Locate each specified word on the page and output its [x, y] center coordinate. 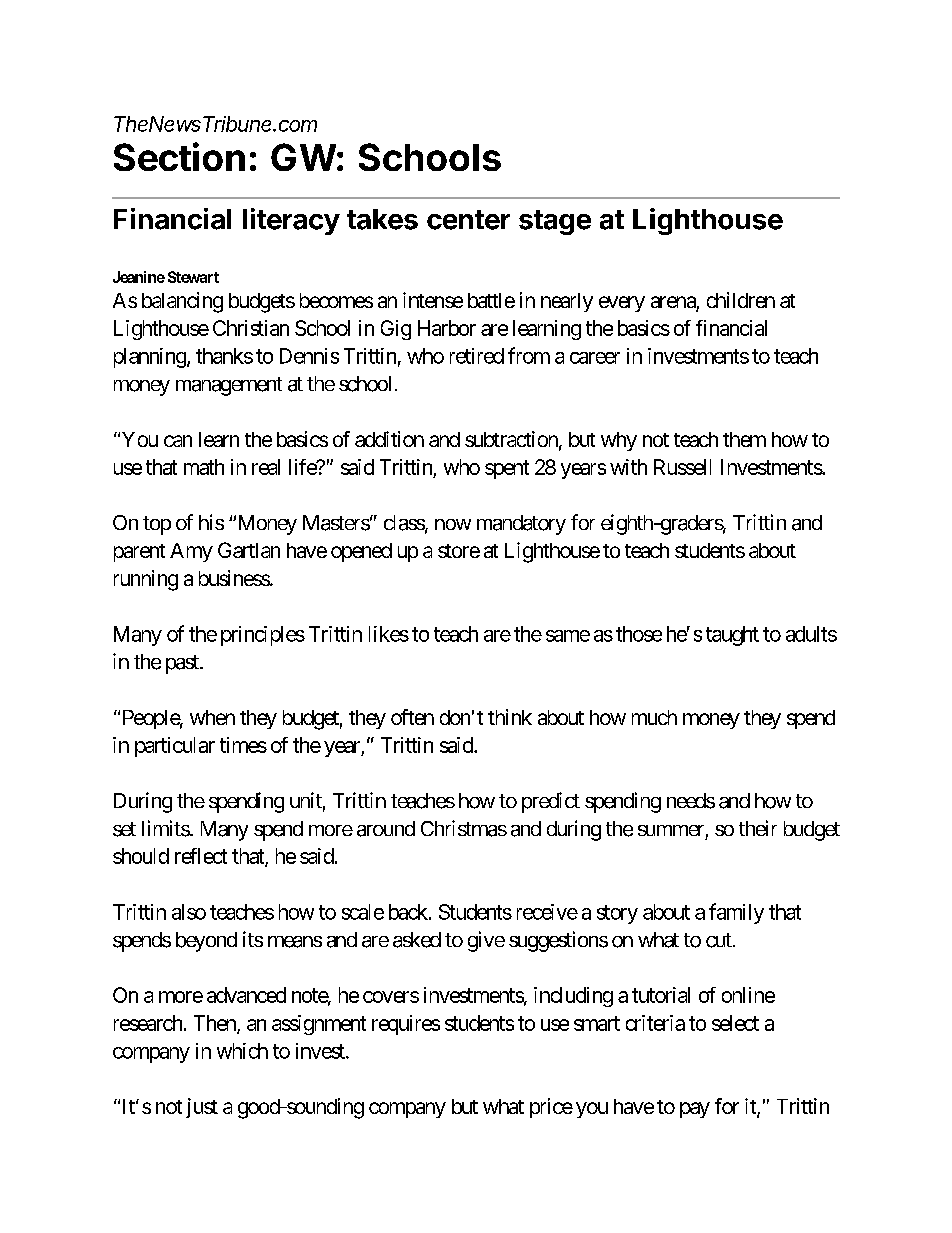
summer [671, 830]
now [453, 524]
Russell [682, 467]
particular [175, 747]
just [202, 1108]
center [468, 220]
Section [179, 156]
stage [555, 222]
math [204, 467]
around [386, 829]
